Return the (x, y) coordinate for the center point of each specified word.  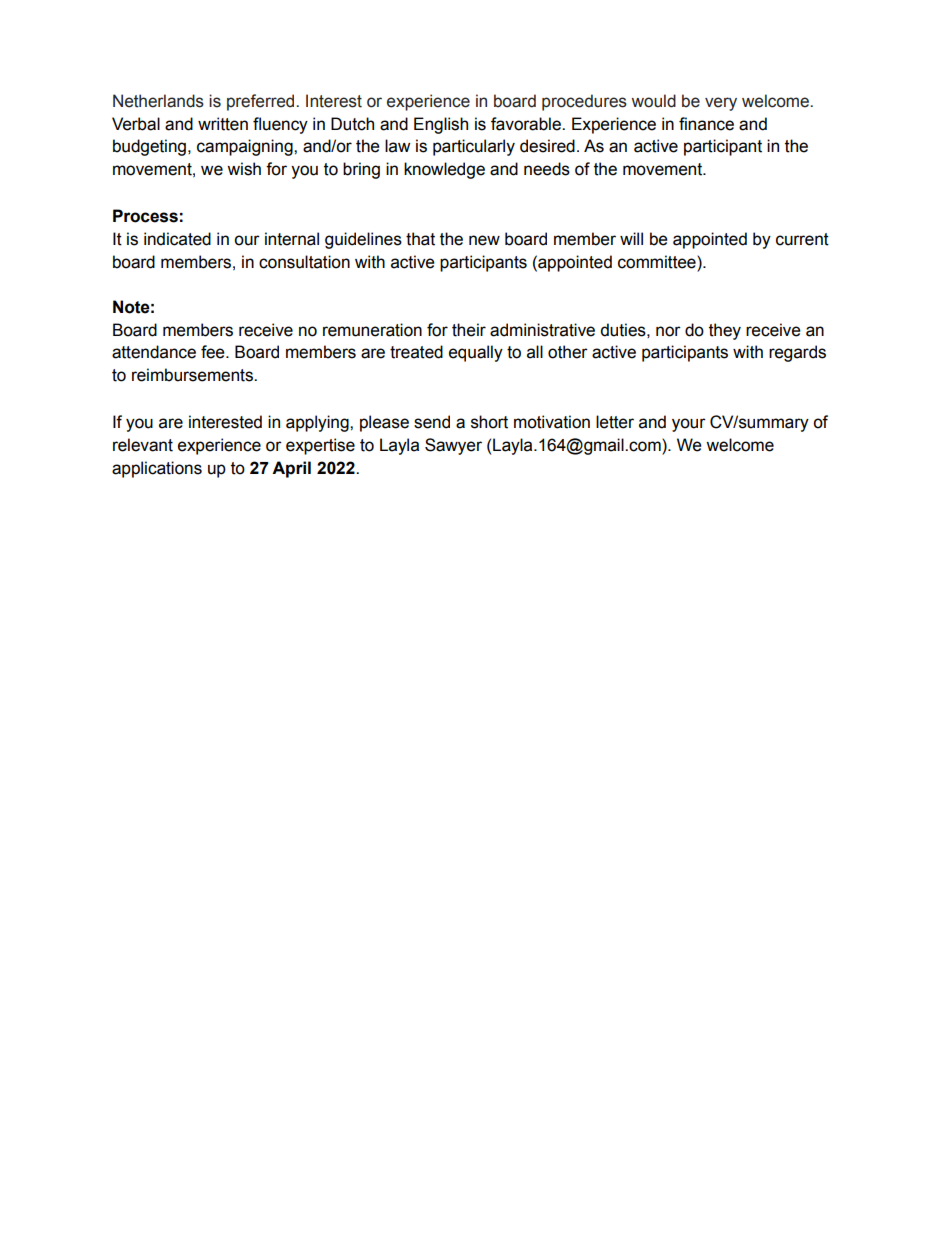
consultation (304, 262)
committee (658, 262)
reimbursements (193, 375)
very (721, 104)
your (689, 425)
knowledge (444, 170)
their (469, 330)
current (802, 239)
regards (797, 353)
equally (476, 353)
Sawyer (453, 446)
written (223, 124)
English (441, 125)
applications (157, 469)
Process (145, 216)
